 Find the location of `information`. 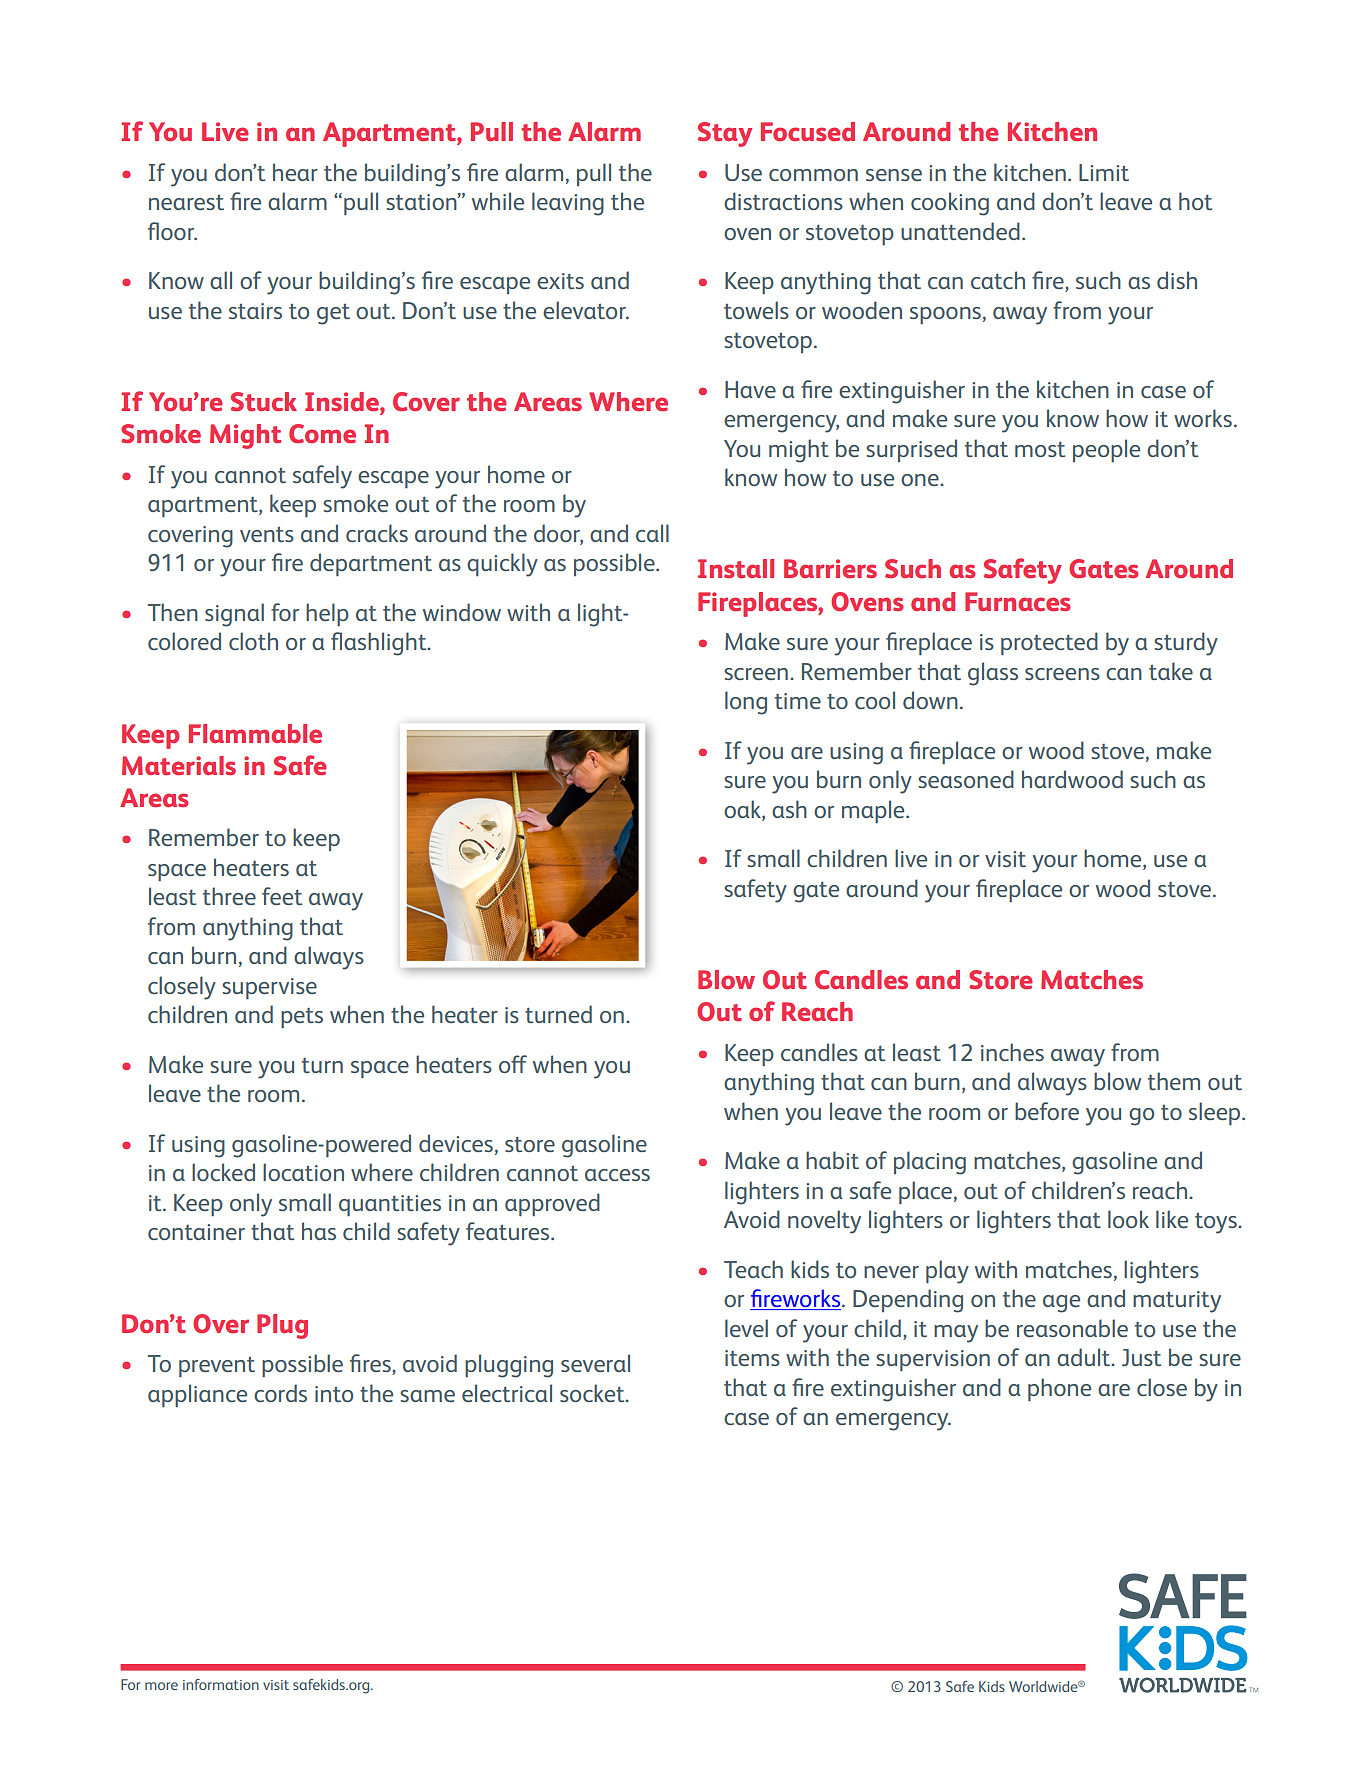

information is located at coordinates (221, 1684).
